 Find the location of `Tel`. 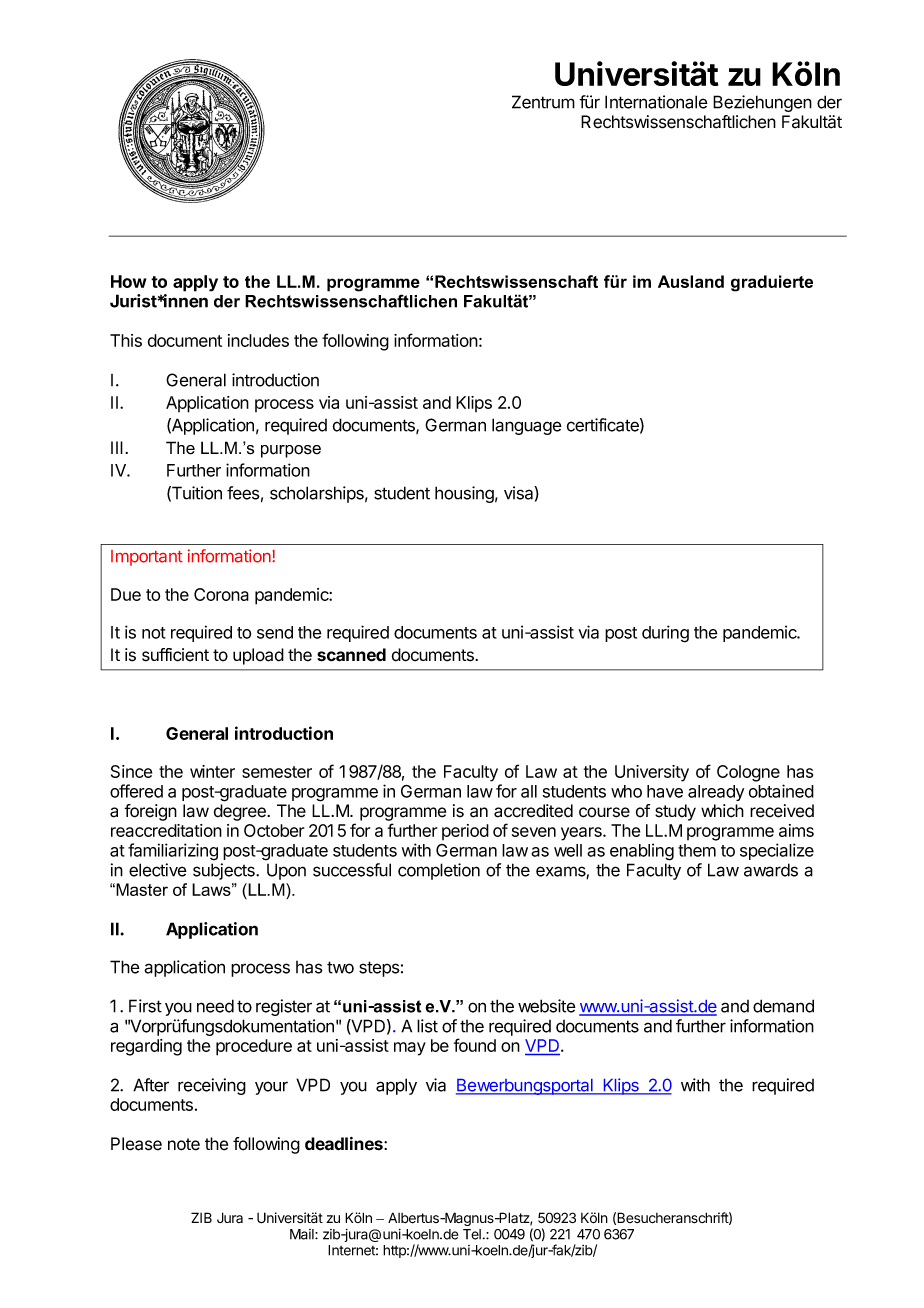

Tel is located at coordinates (472, 1234).
